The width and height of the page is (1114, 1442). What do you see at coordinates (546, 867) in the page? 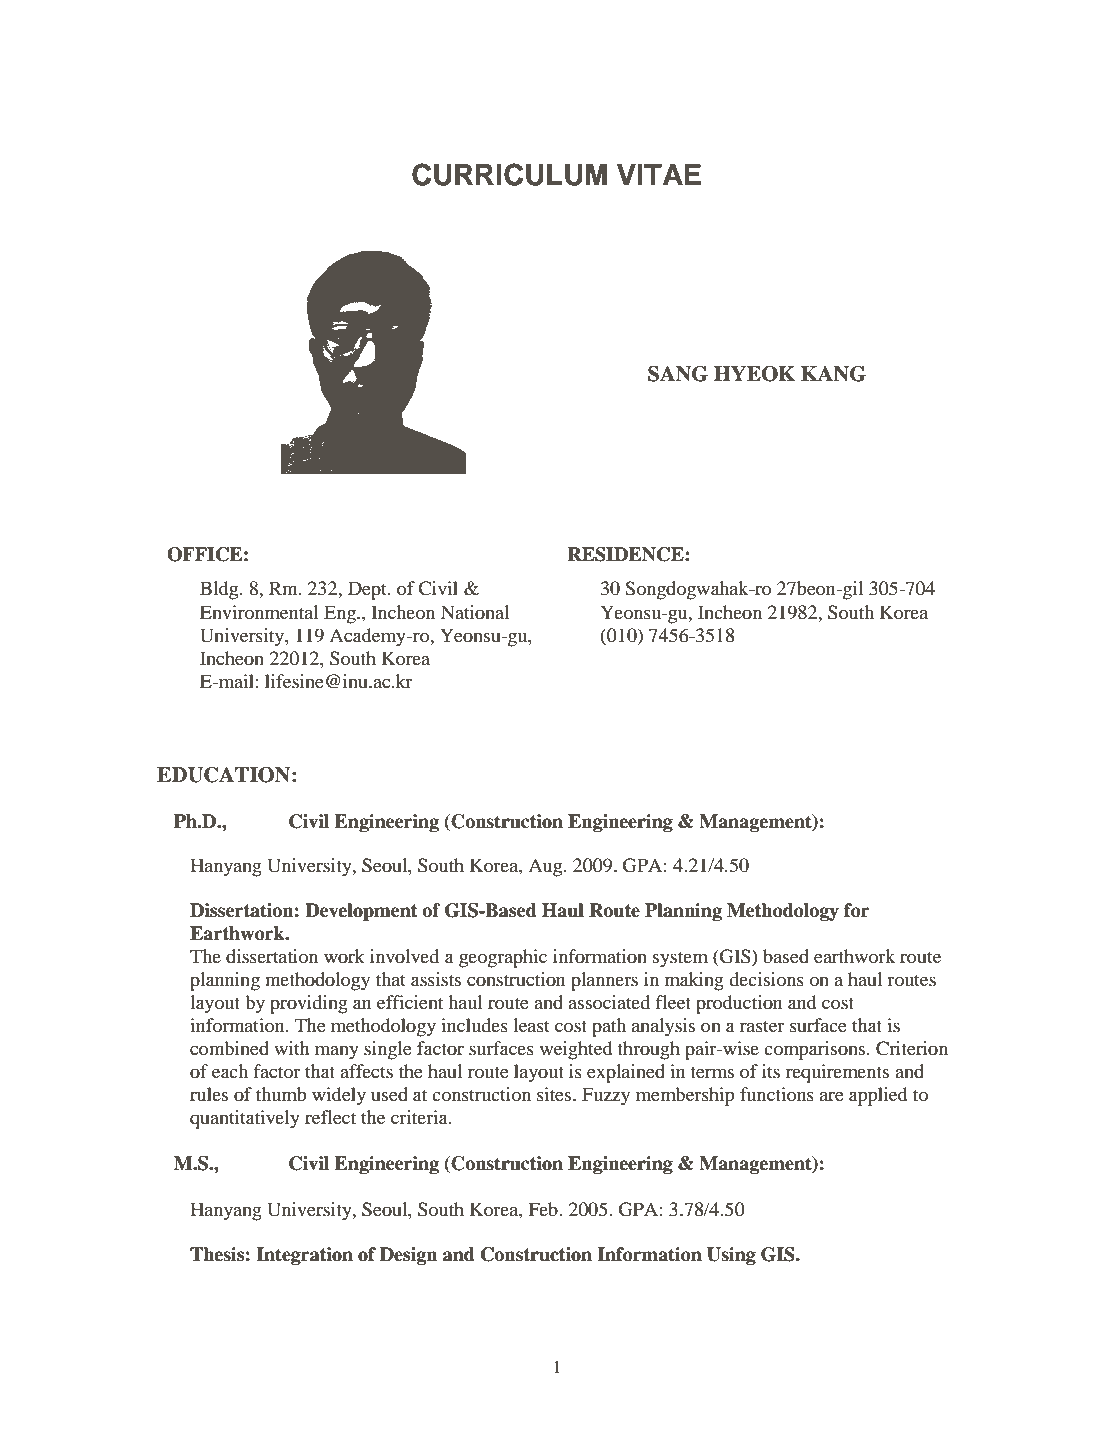
I see `Aug` at bounding box center [546, 867].
